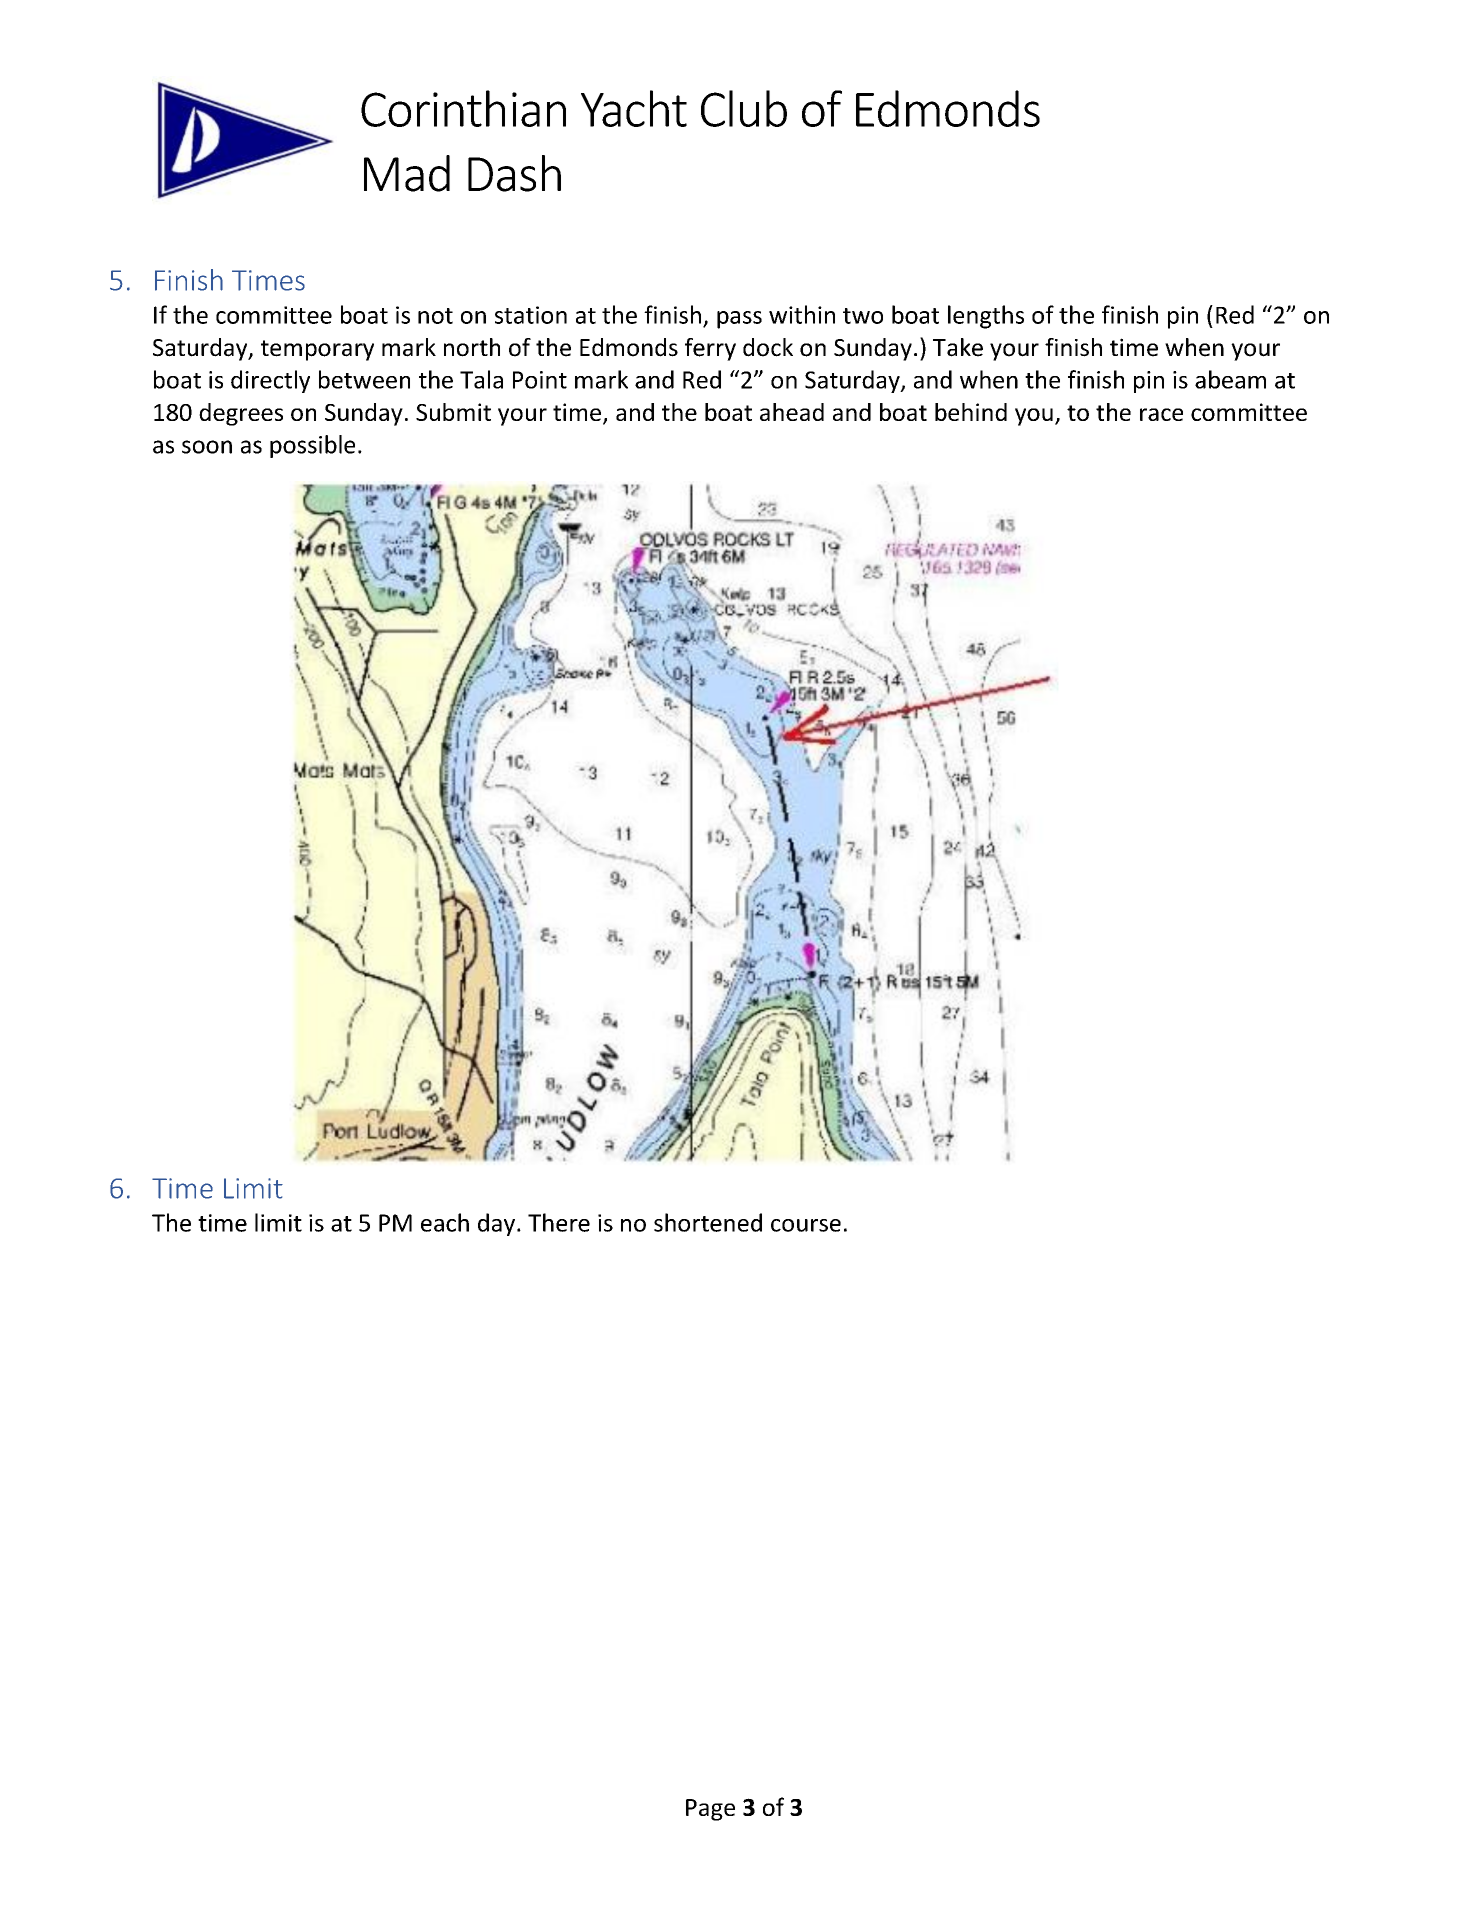 This page has width=1476, height=1910. Describe the element at coordinates (710, 1810) in the page. I see `Page` at that location.
